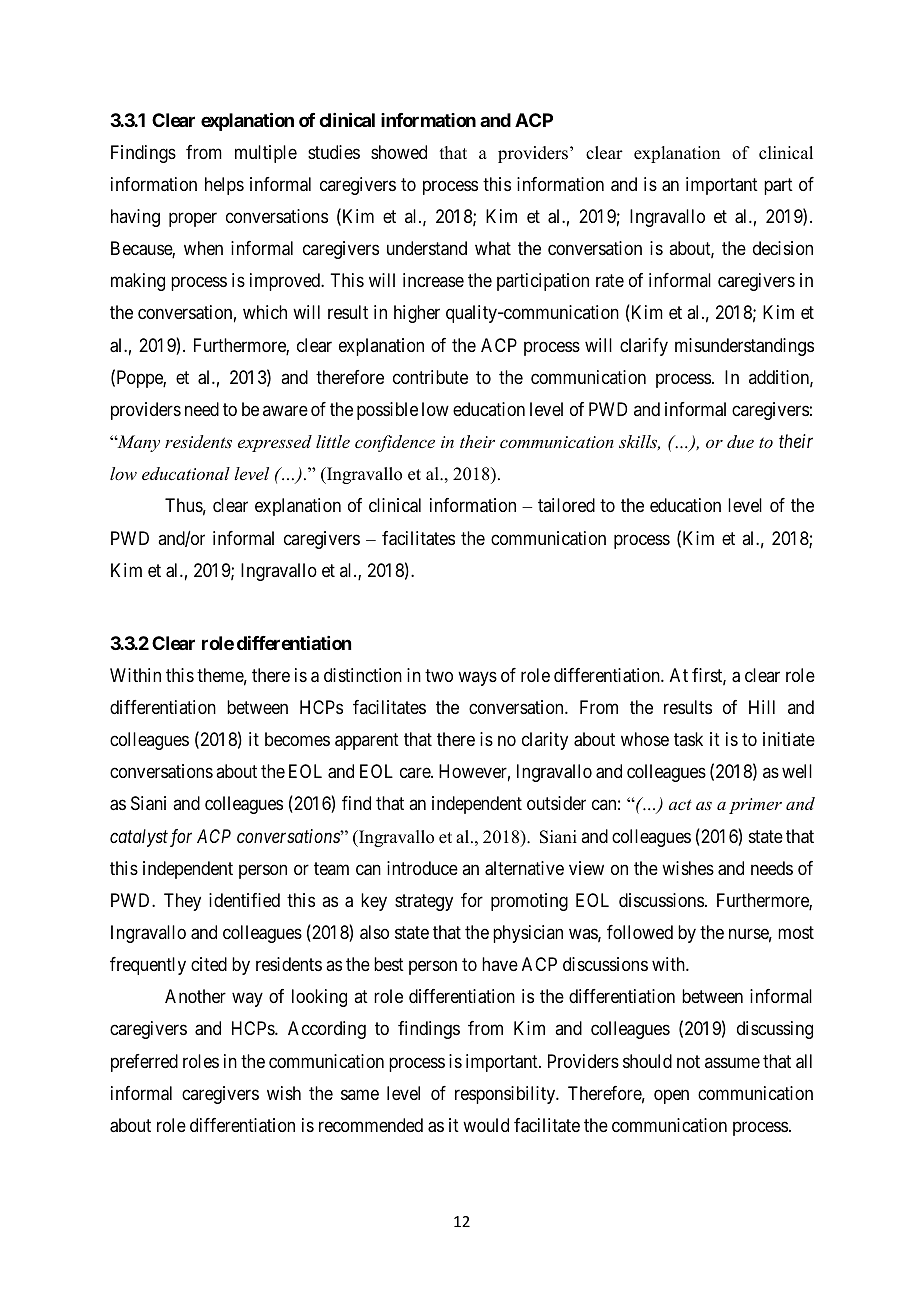 Image resolution: width=924 pixels, height=1308 pixels. I want to click on aware, so click(285, 410).
